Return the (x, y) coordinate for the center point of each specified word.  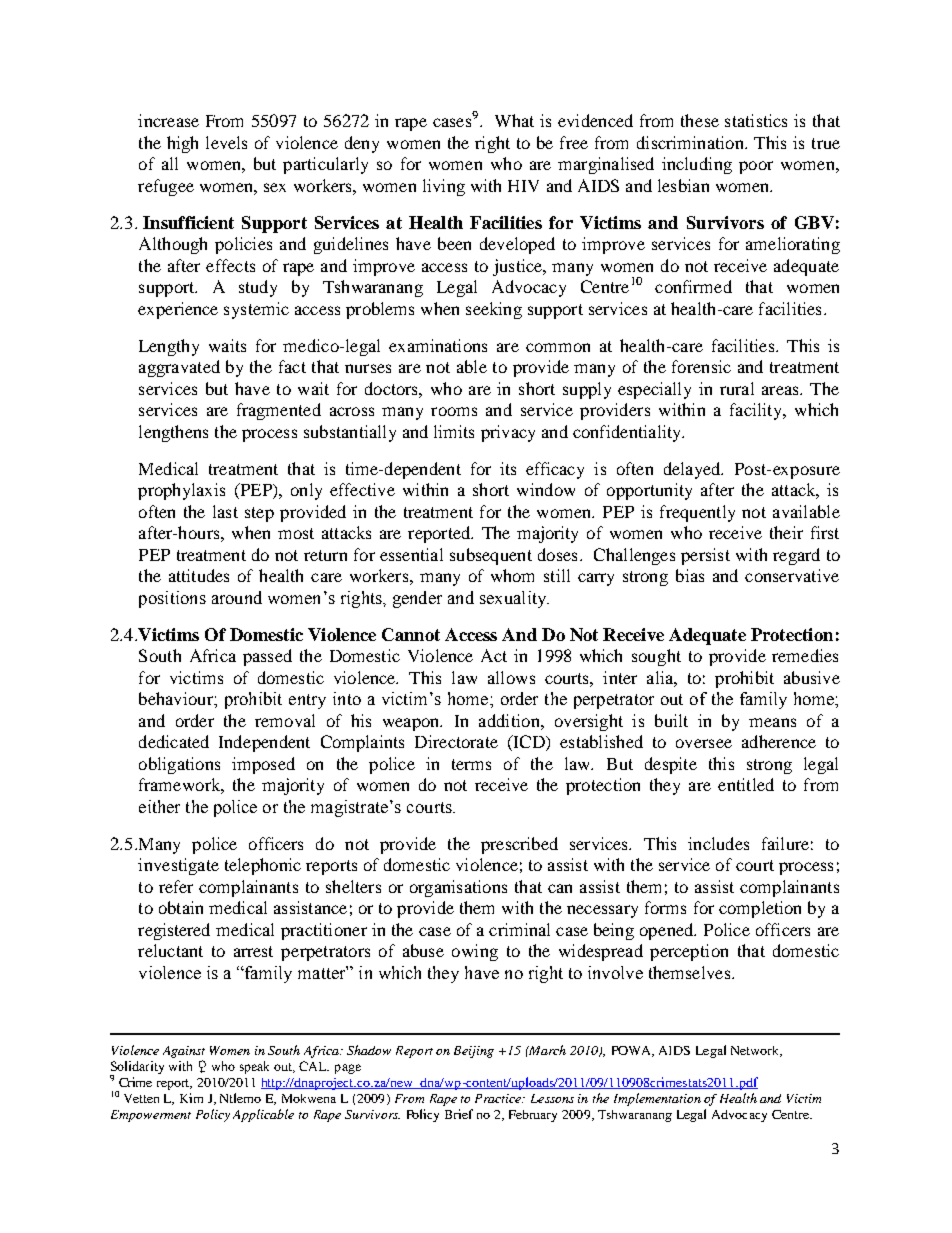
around (237, 597)
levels (226, 142)
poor (756, 167)
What (514, 120)
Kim (191, 1098)
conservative (792, 575)
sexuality (514, 599)
